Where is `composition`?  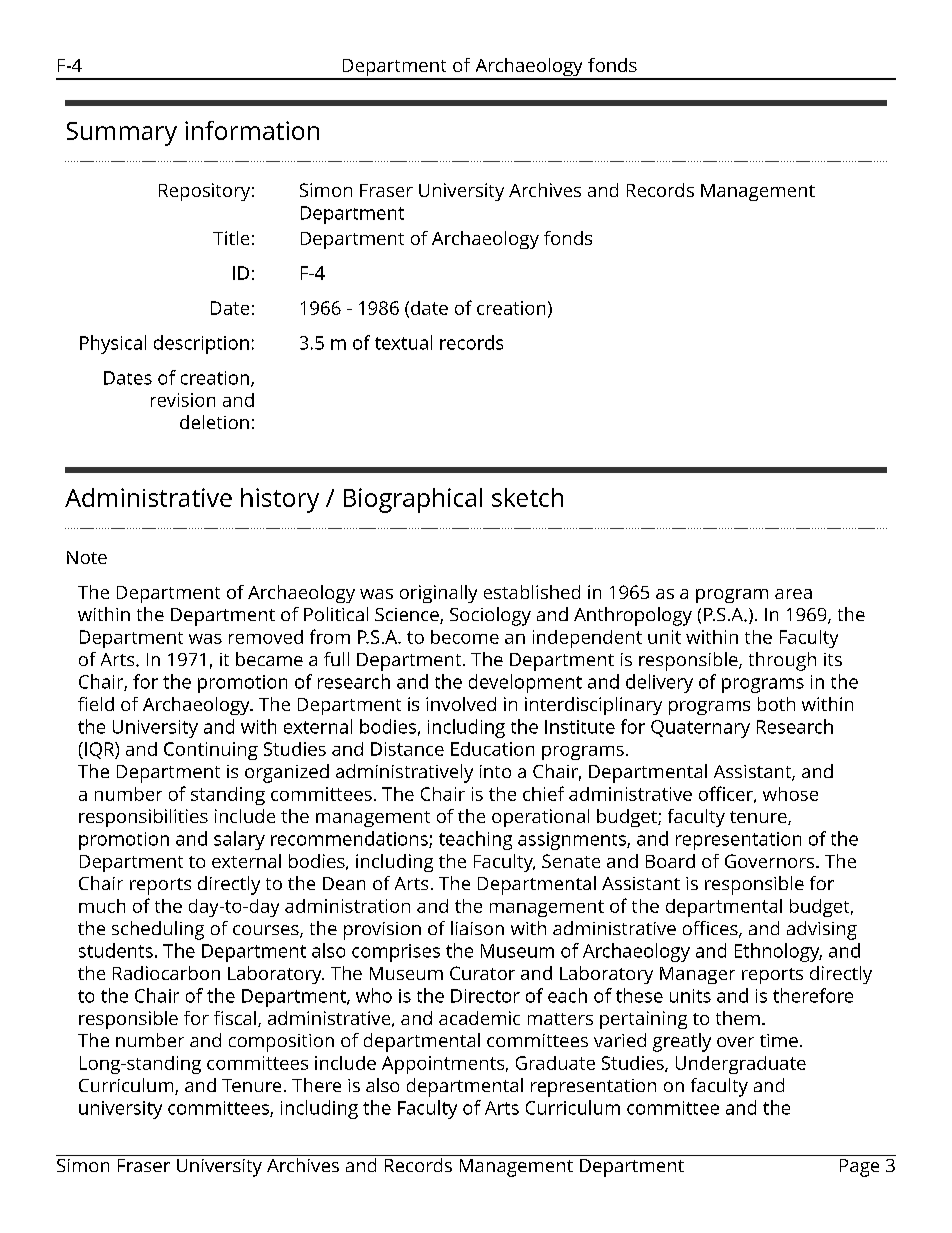 composition is located at coordinates (281, 1043).
